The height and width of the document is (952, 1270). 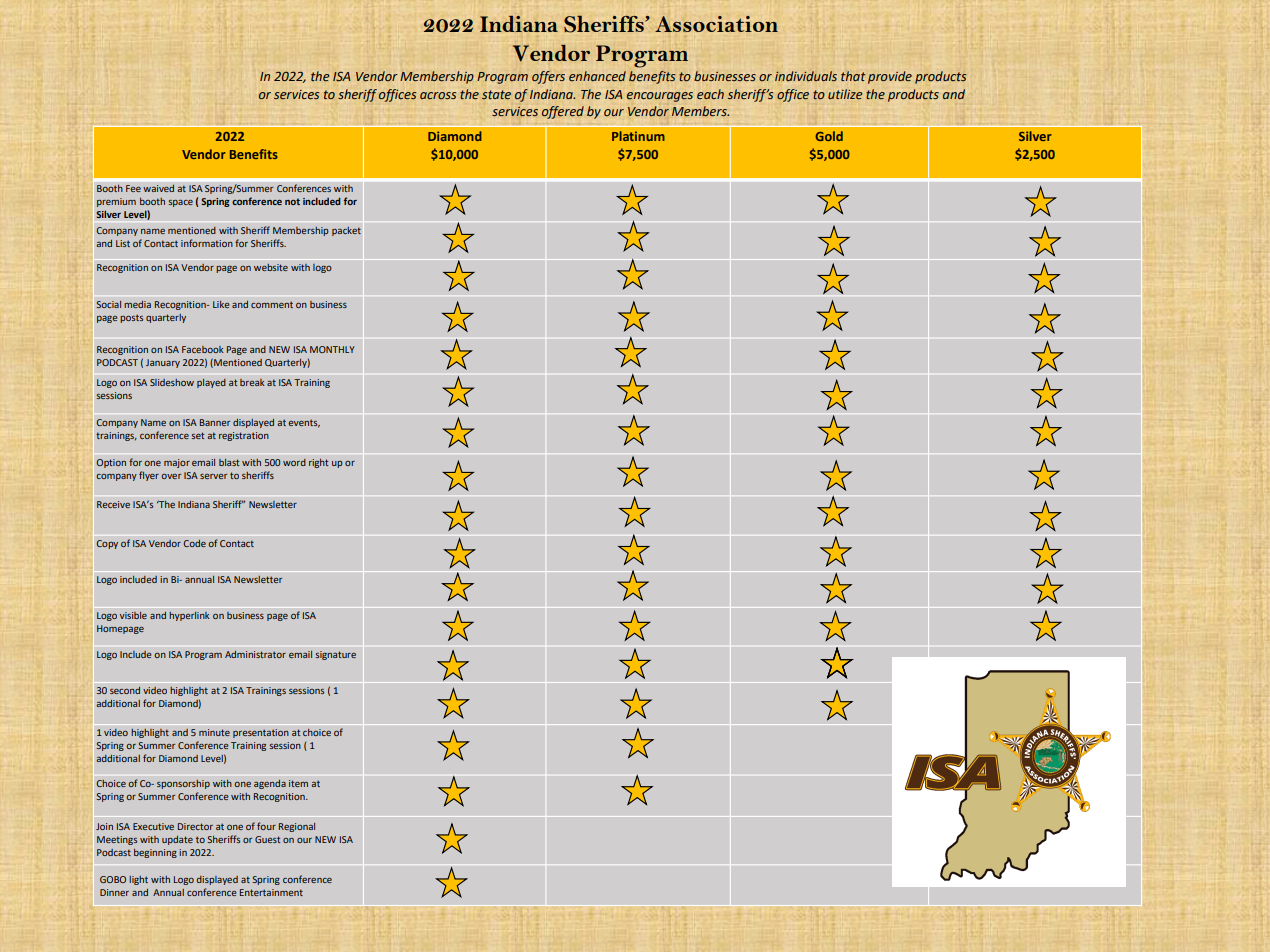 What do you see at coordinates (318, 463) in the document?
I see `right` at bounding box center [318, 463].
